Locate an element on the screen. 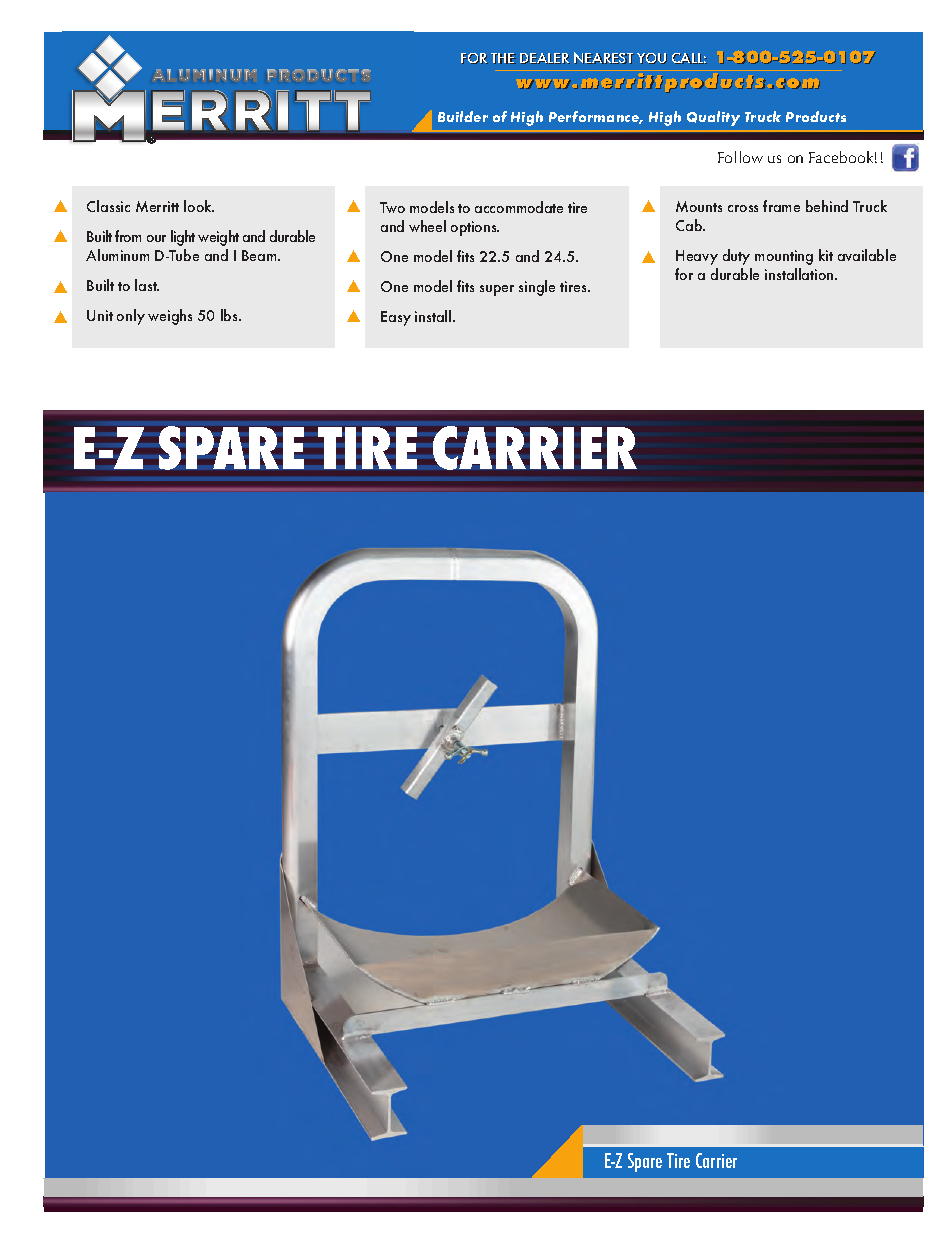 The width and height of the screenshot is (952, 1237). weighs is located at coordinates (170, 317).
